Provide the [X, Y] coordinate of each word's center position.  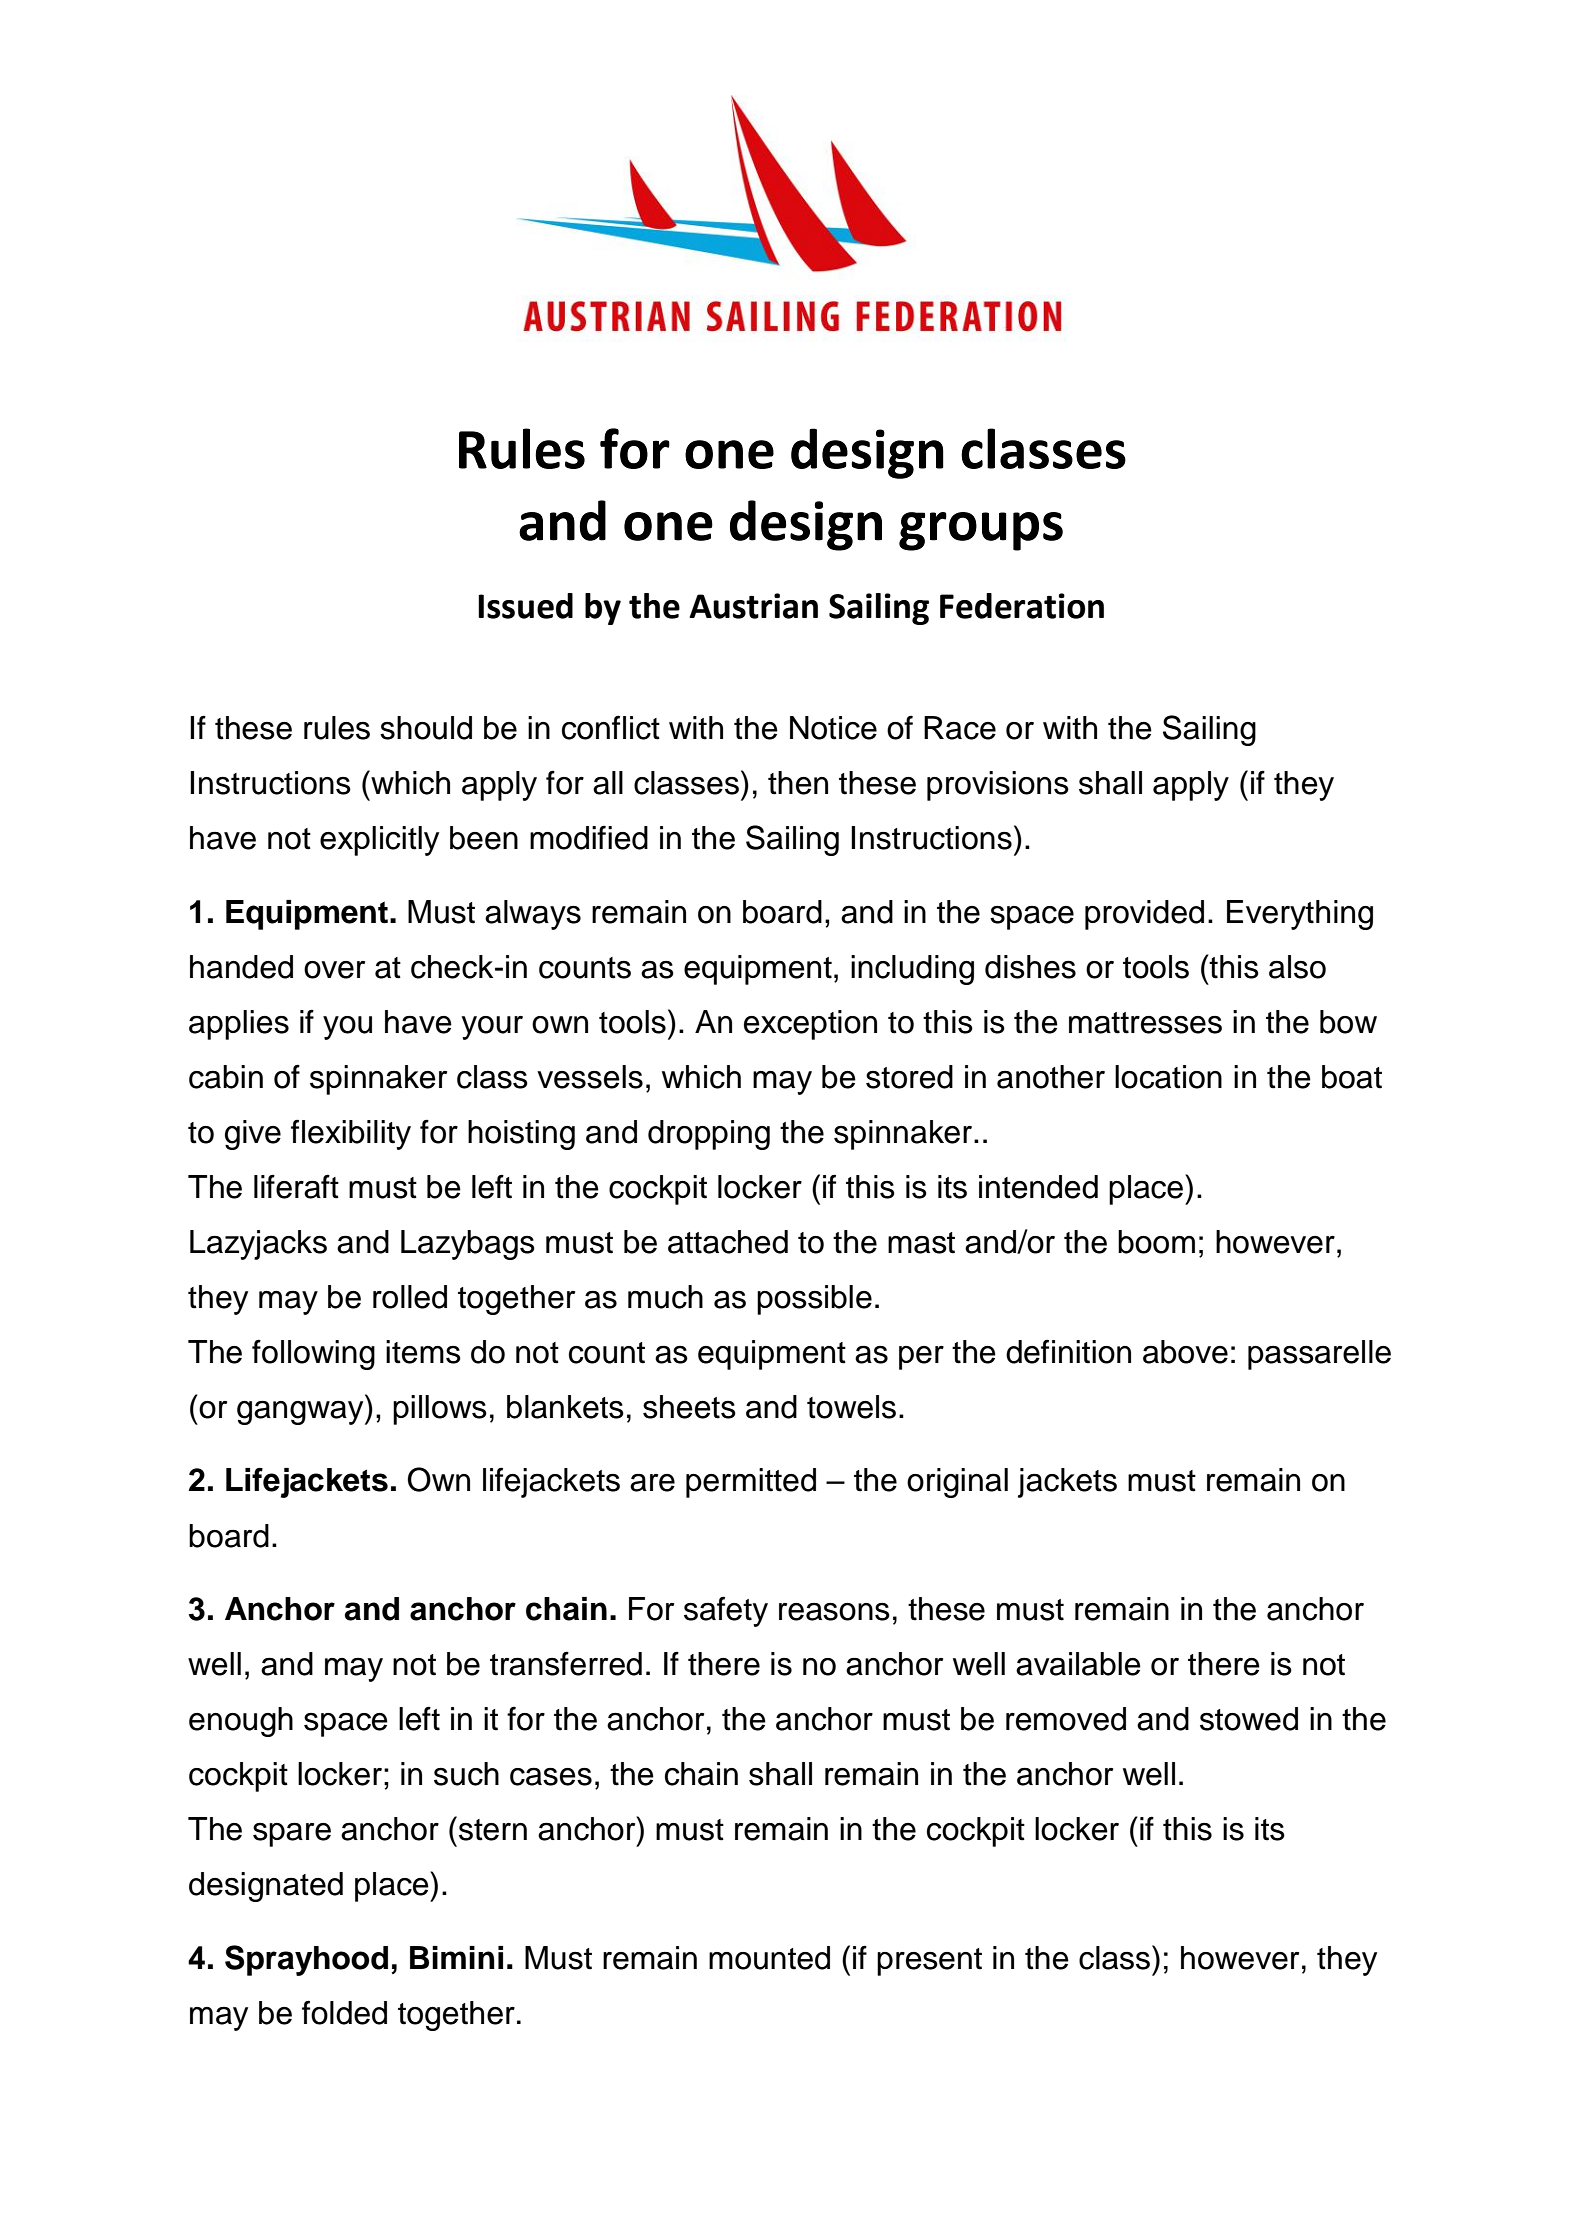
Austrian [753, 606]
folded [344, 2012]
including [912, 970]
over [334, 970]
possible [814, 1300]
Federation [1022, 606]
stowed [1249, 1719]
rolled [410, 1297]
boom [1156, 1242]
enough [241, 1722]
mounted [769, 1958]
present [929, 1962]
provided [1144, 915]
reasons [834, 1612]
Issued [525, 606]
